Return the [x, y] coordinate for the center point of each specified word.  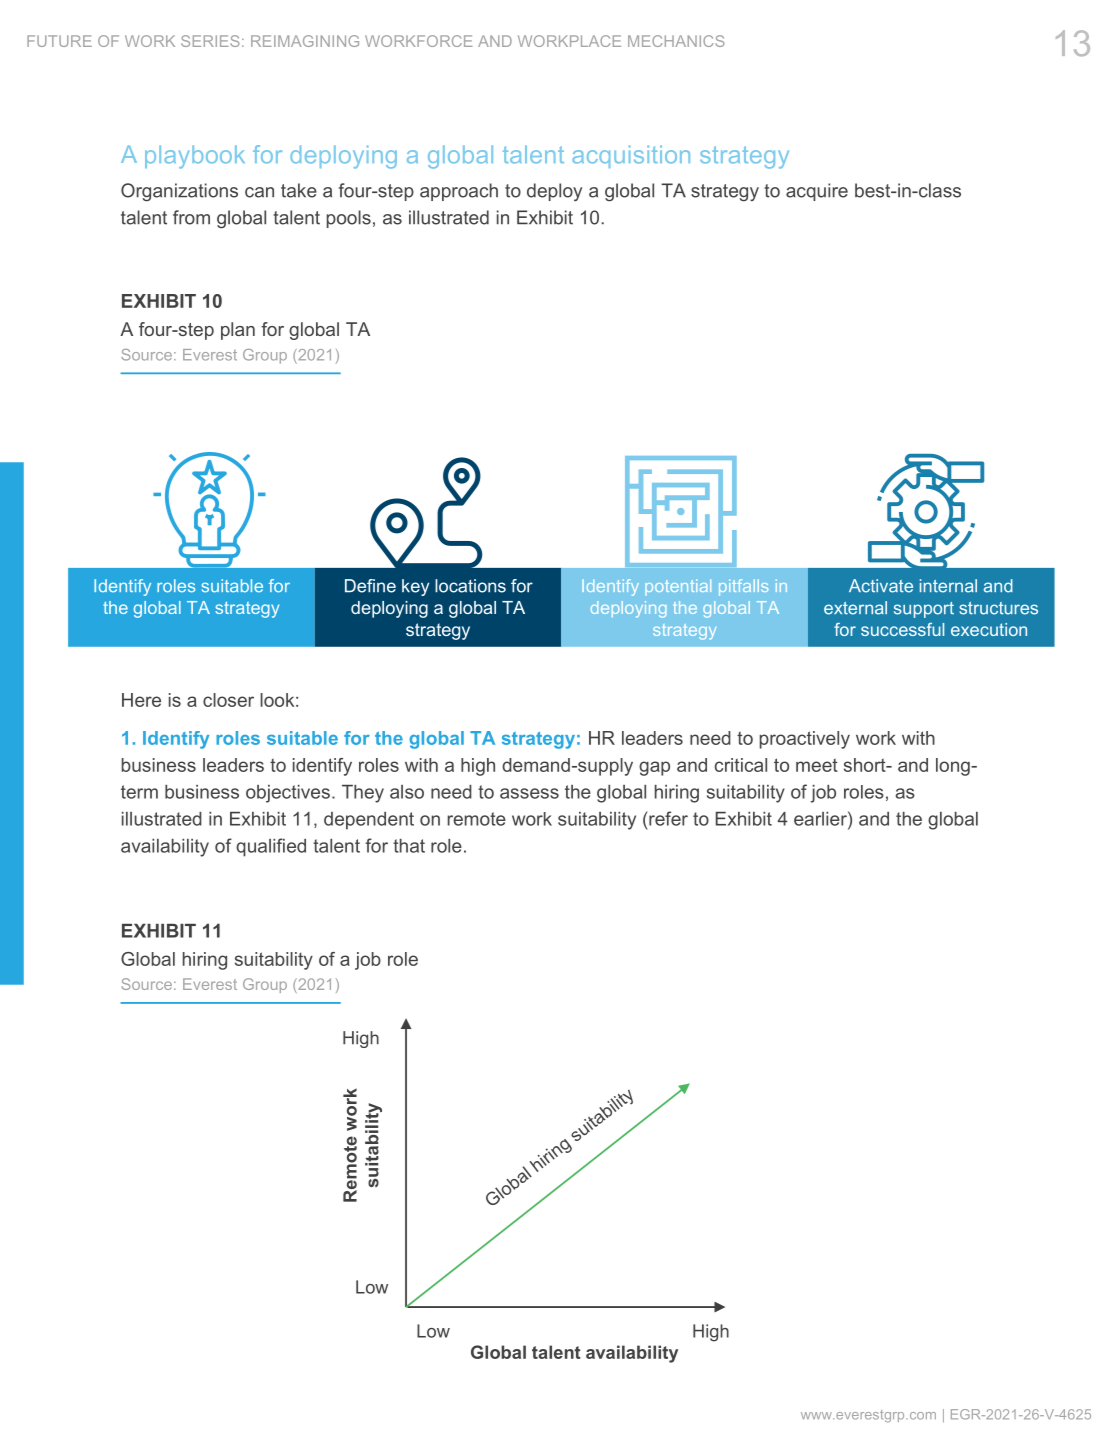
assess [529, 793]
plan [238, 331]
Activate [881, 586]
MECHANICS [676, 41]
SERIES [210, 41]
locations [470, 586]
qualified [271, 847]
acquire [817, 192]
